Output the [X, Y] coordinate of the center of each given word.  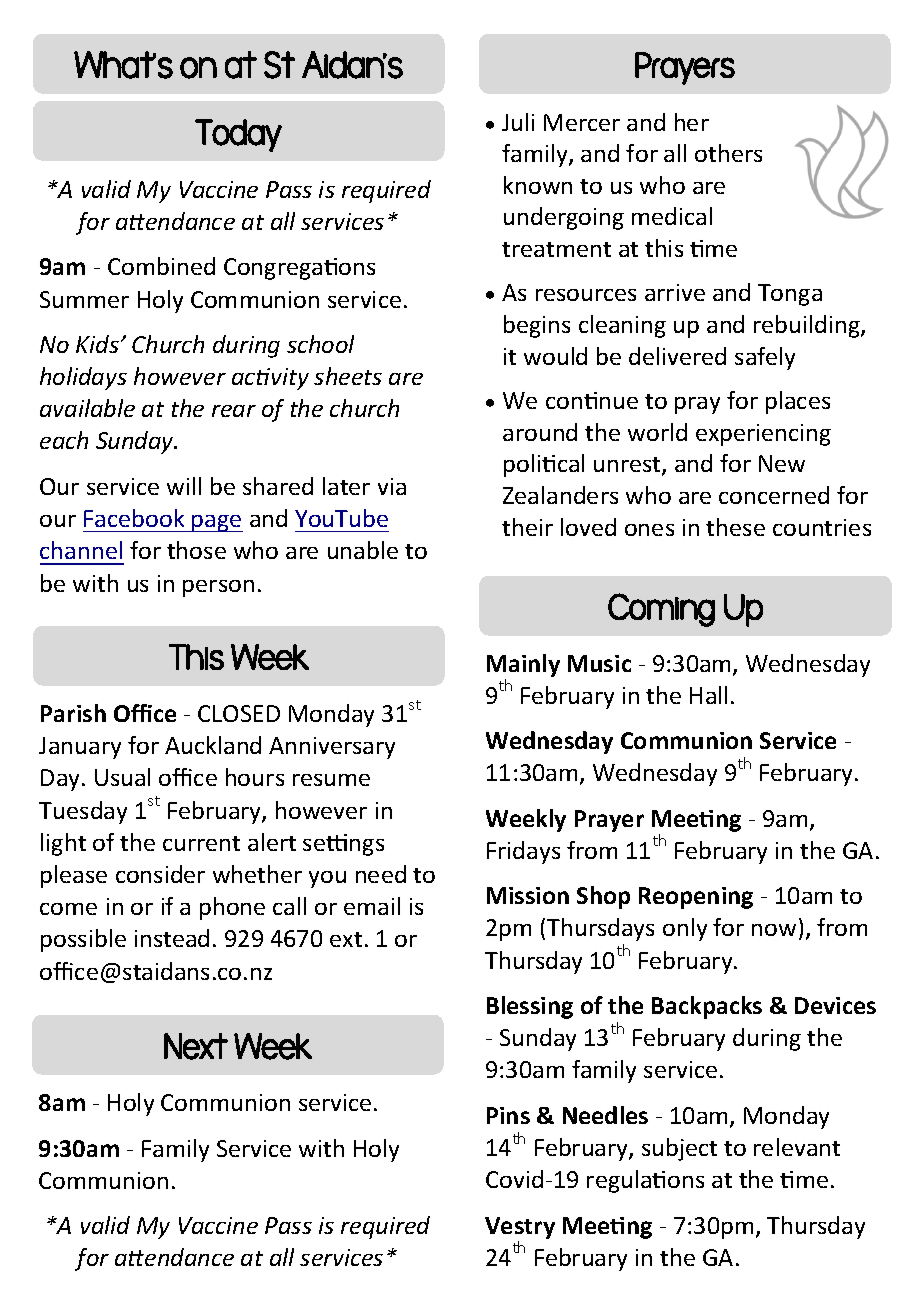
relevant [797, 1147]
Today [238, 135]
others [728, 153]
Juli [518, 122]
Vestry [520, 1228]
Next [196, 1046]
